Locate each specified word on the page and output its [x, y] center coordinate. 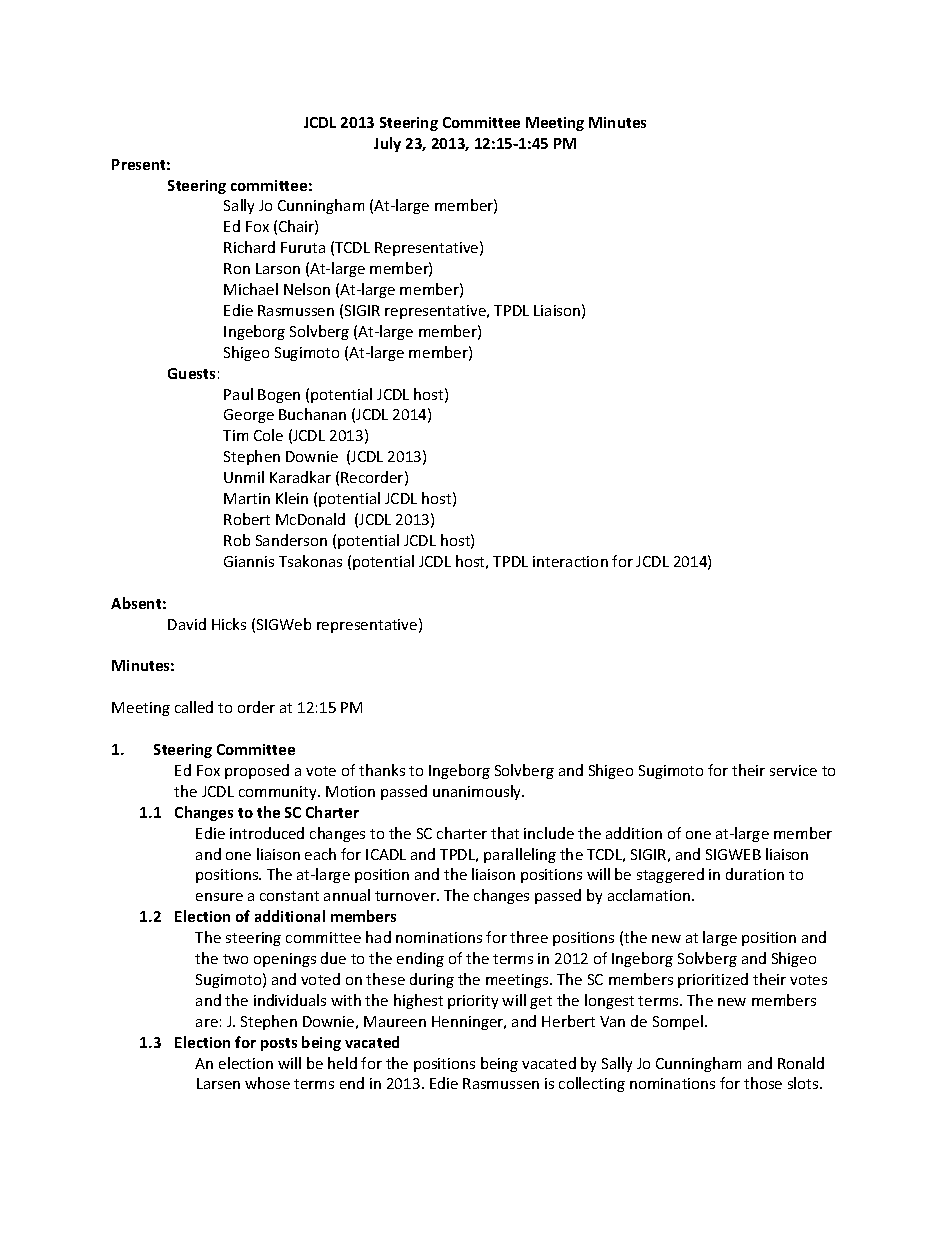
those [763, 1083]
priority [473, 1002]
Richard [249, 247]
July [387, 144]
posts [279, 1044]
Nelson [307, 289]
